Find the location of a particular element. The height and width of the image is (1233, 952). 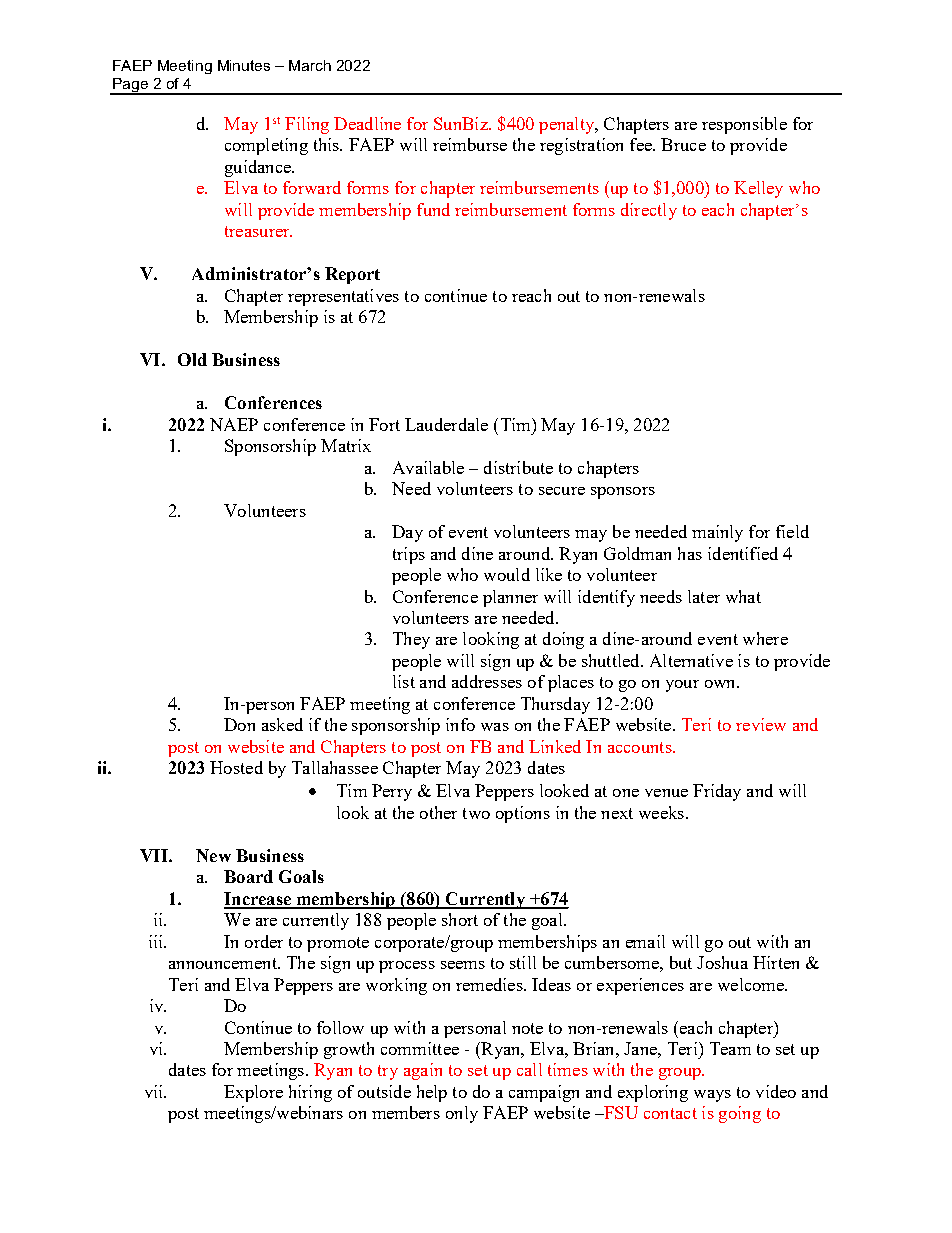

Don is located at coordinates (239, 724).
